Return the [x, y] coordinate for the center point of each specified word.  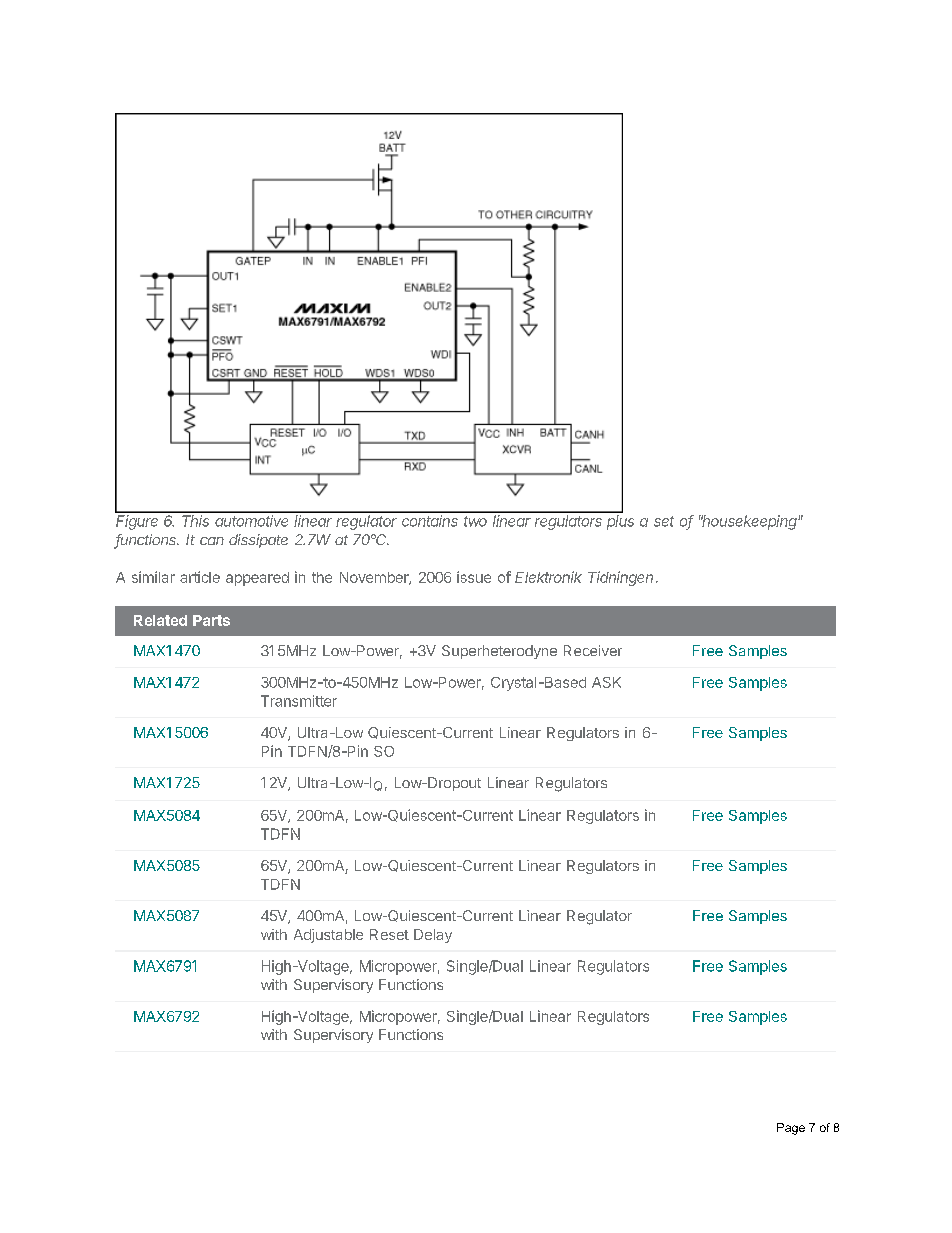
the [322, 577]
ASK [606, 682]
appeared [257, 579]
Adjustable [328, 936]
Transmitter [299, 701]
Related [160, 620]
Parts [211, 620]
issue [474, 577]
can [212, 541]
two [475, 521]
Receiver [593, 650]
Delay [433, 936]
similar [153, 577]
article [200, 577]
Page [791, 1129]
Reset [389, 934]
